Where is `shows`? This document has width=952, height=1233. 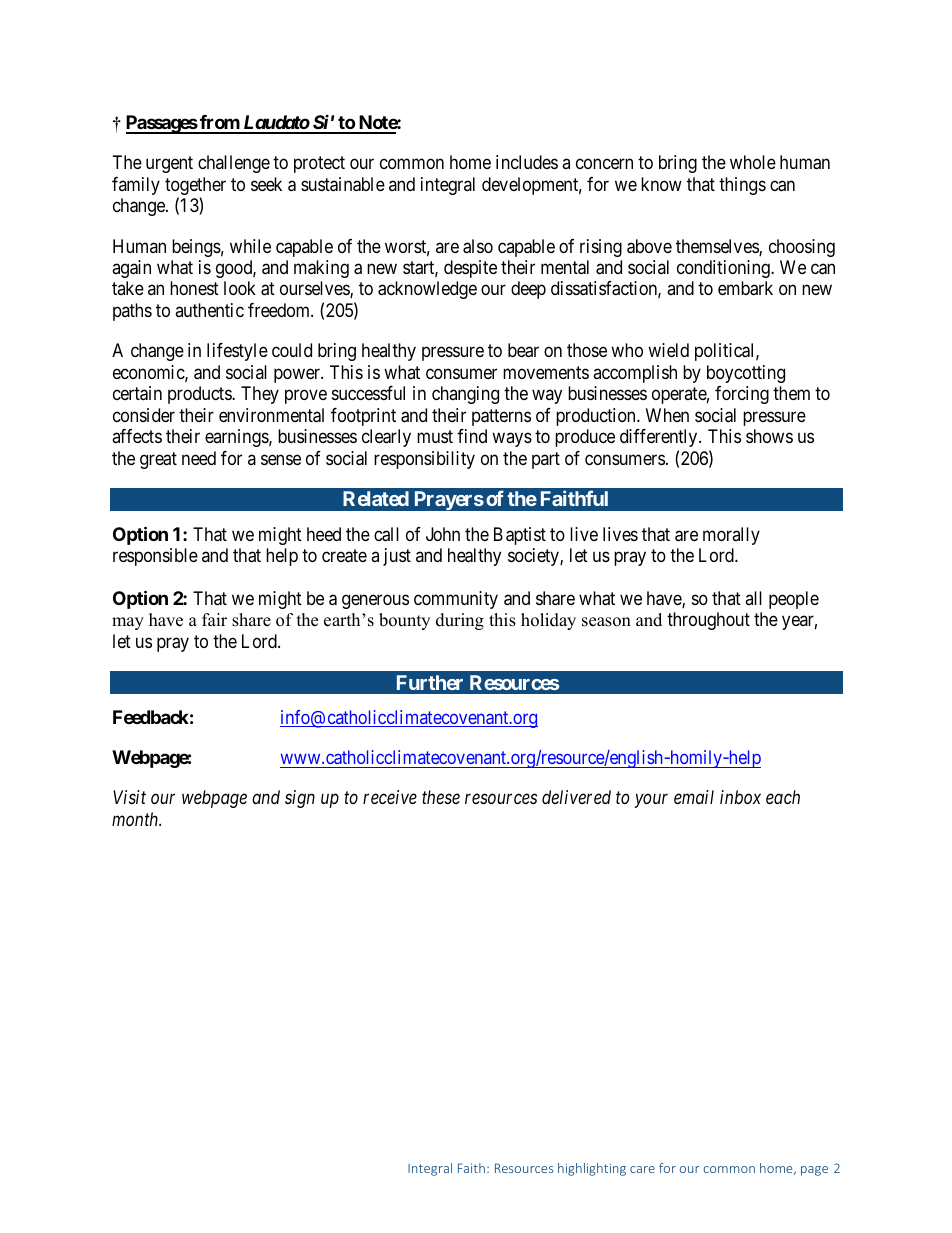 shows is located at coordinates (769, 436).
